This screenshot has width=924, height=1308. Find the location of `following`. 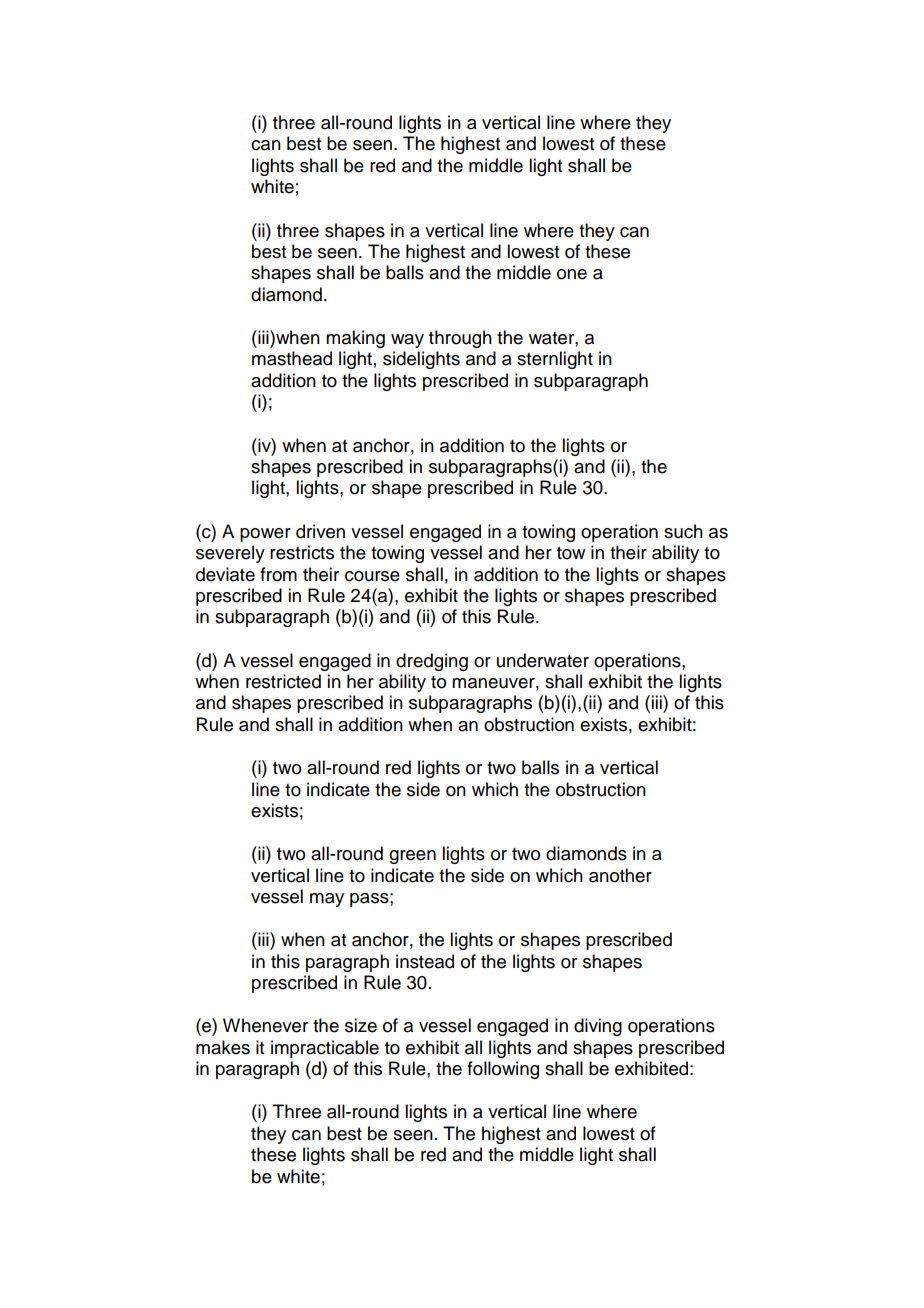

following is located at coordinates (503, 1070).
